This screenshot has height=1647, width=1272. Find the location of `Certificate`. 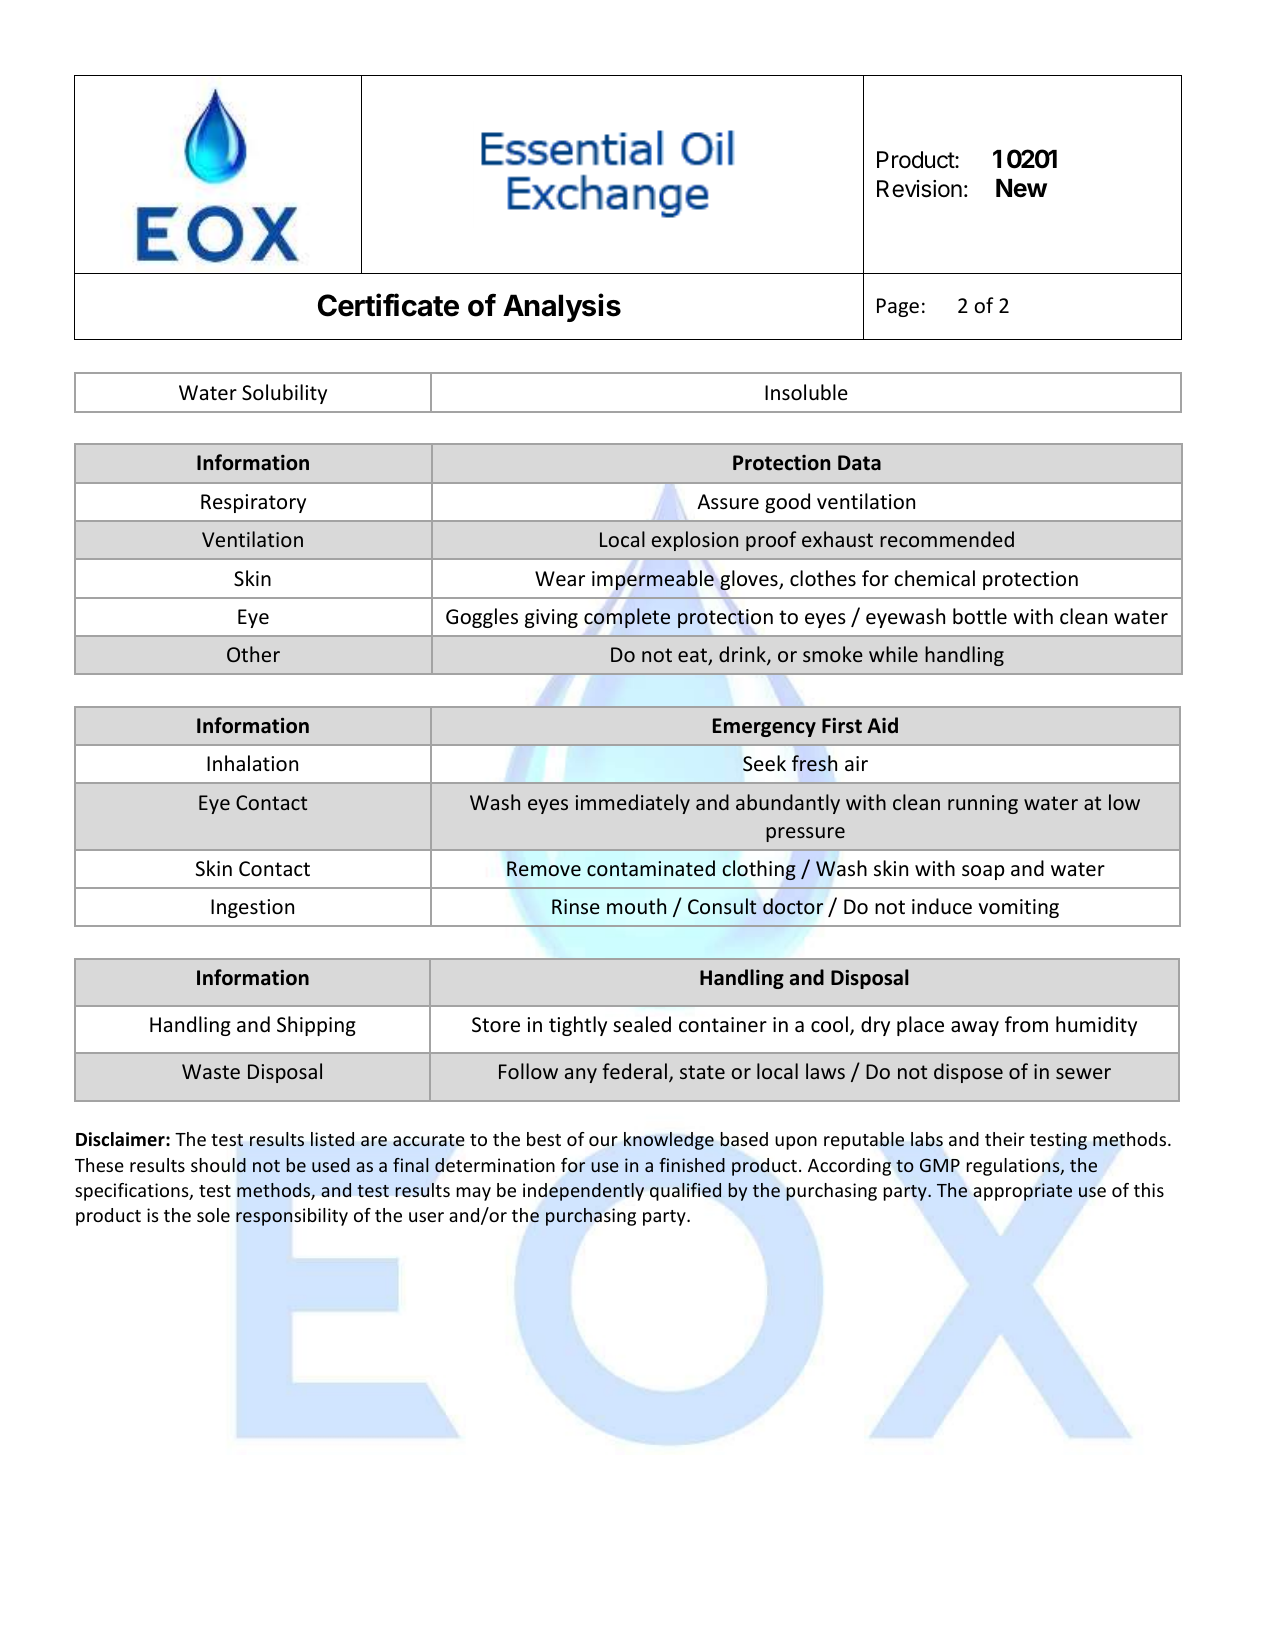

Certificate is located at coordinates (388, 305).
